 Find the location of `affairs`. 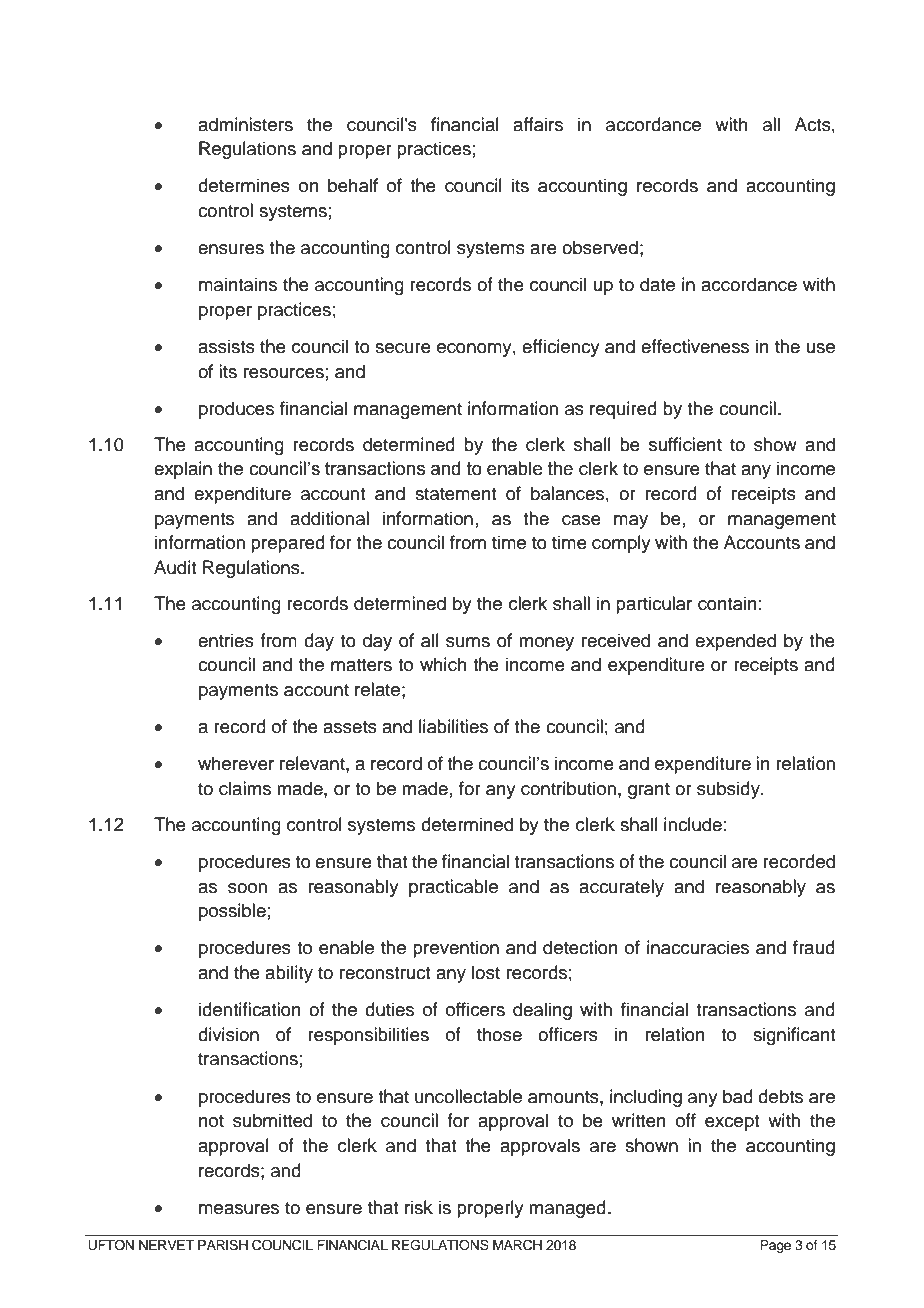

affairs is located at coordinates (538, 124).
